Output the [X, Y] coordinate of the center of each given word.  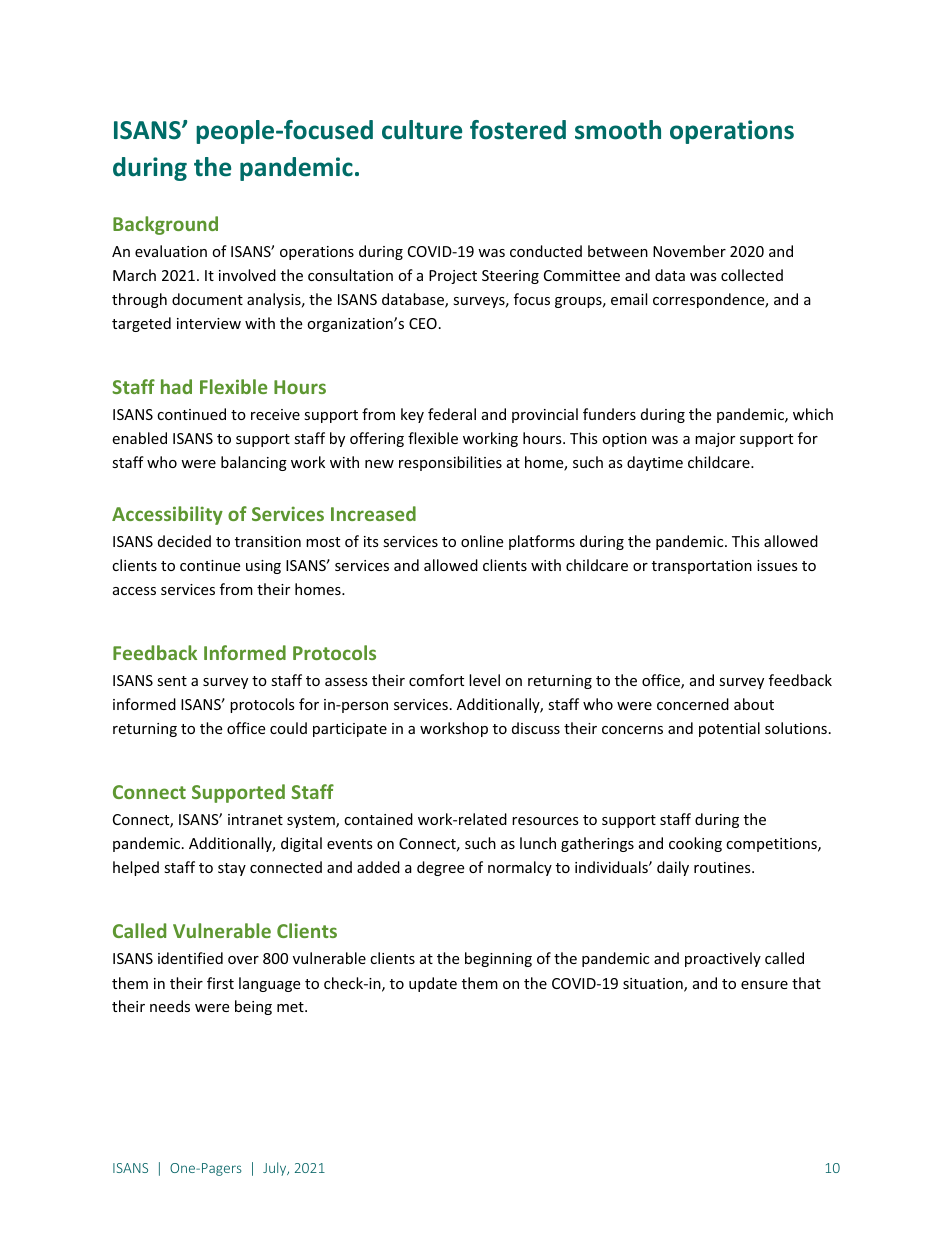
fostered [518, 130]
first [220, 983]
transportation [702, 567]
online [482, 541]
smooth [618, 130]
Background [165, 225]
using [263, 567]
